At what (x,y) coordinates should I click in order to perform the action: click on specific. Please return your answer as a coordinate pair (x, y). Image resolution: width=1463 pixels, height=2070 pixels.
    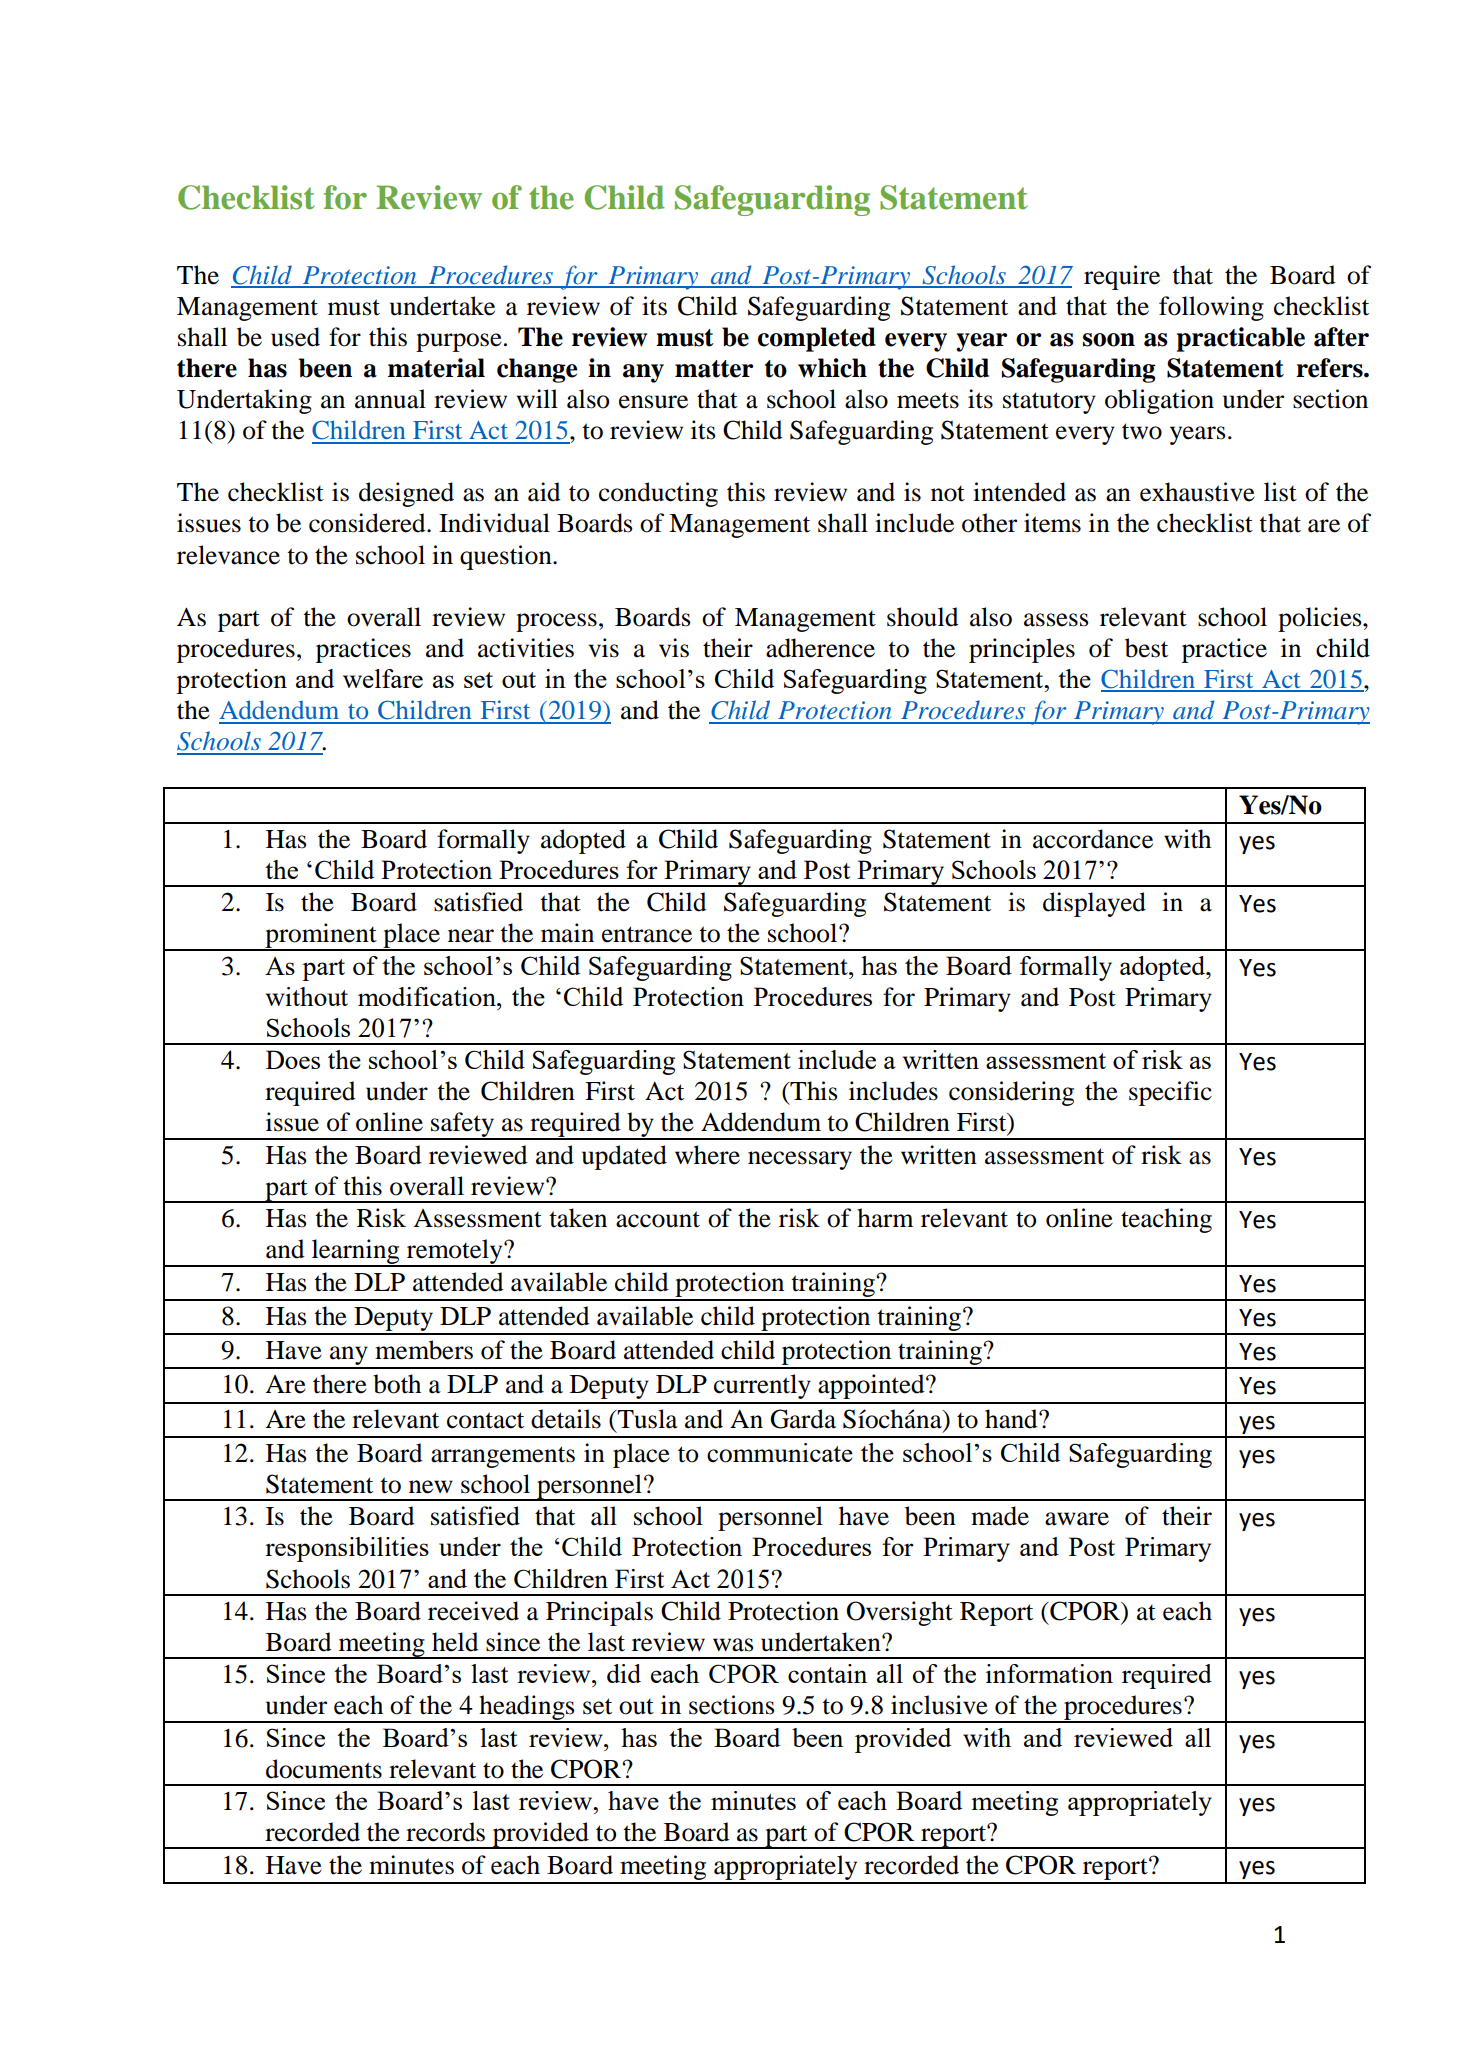
    Looking at the image, I should click on (1170, 1093).
